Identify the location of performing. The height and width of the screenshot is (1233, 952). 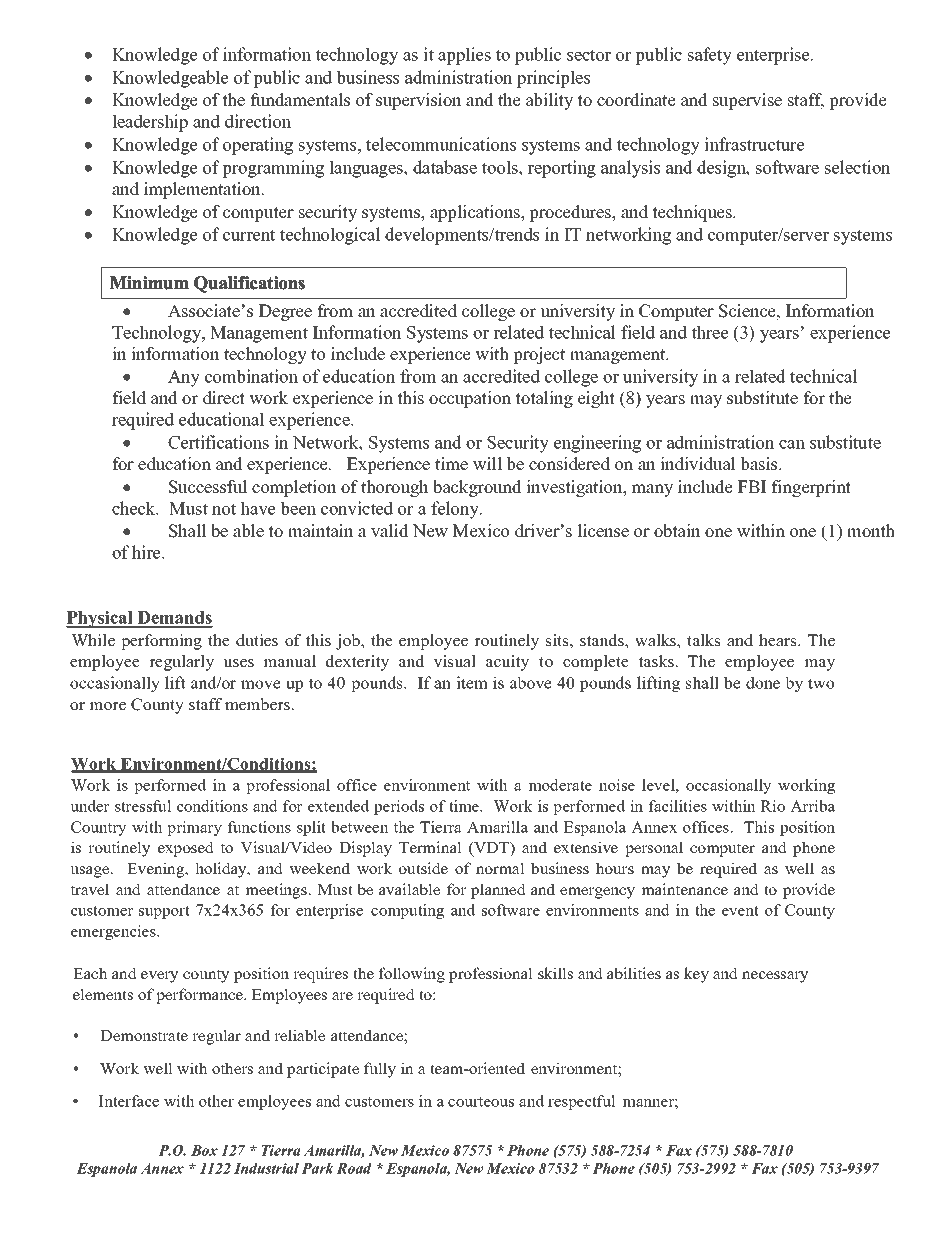
(161, 642).
